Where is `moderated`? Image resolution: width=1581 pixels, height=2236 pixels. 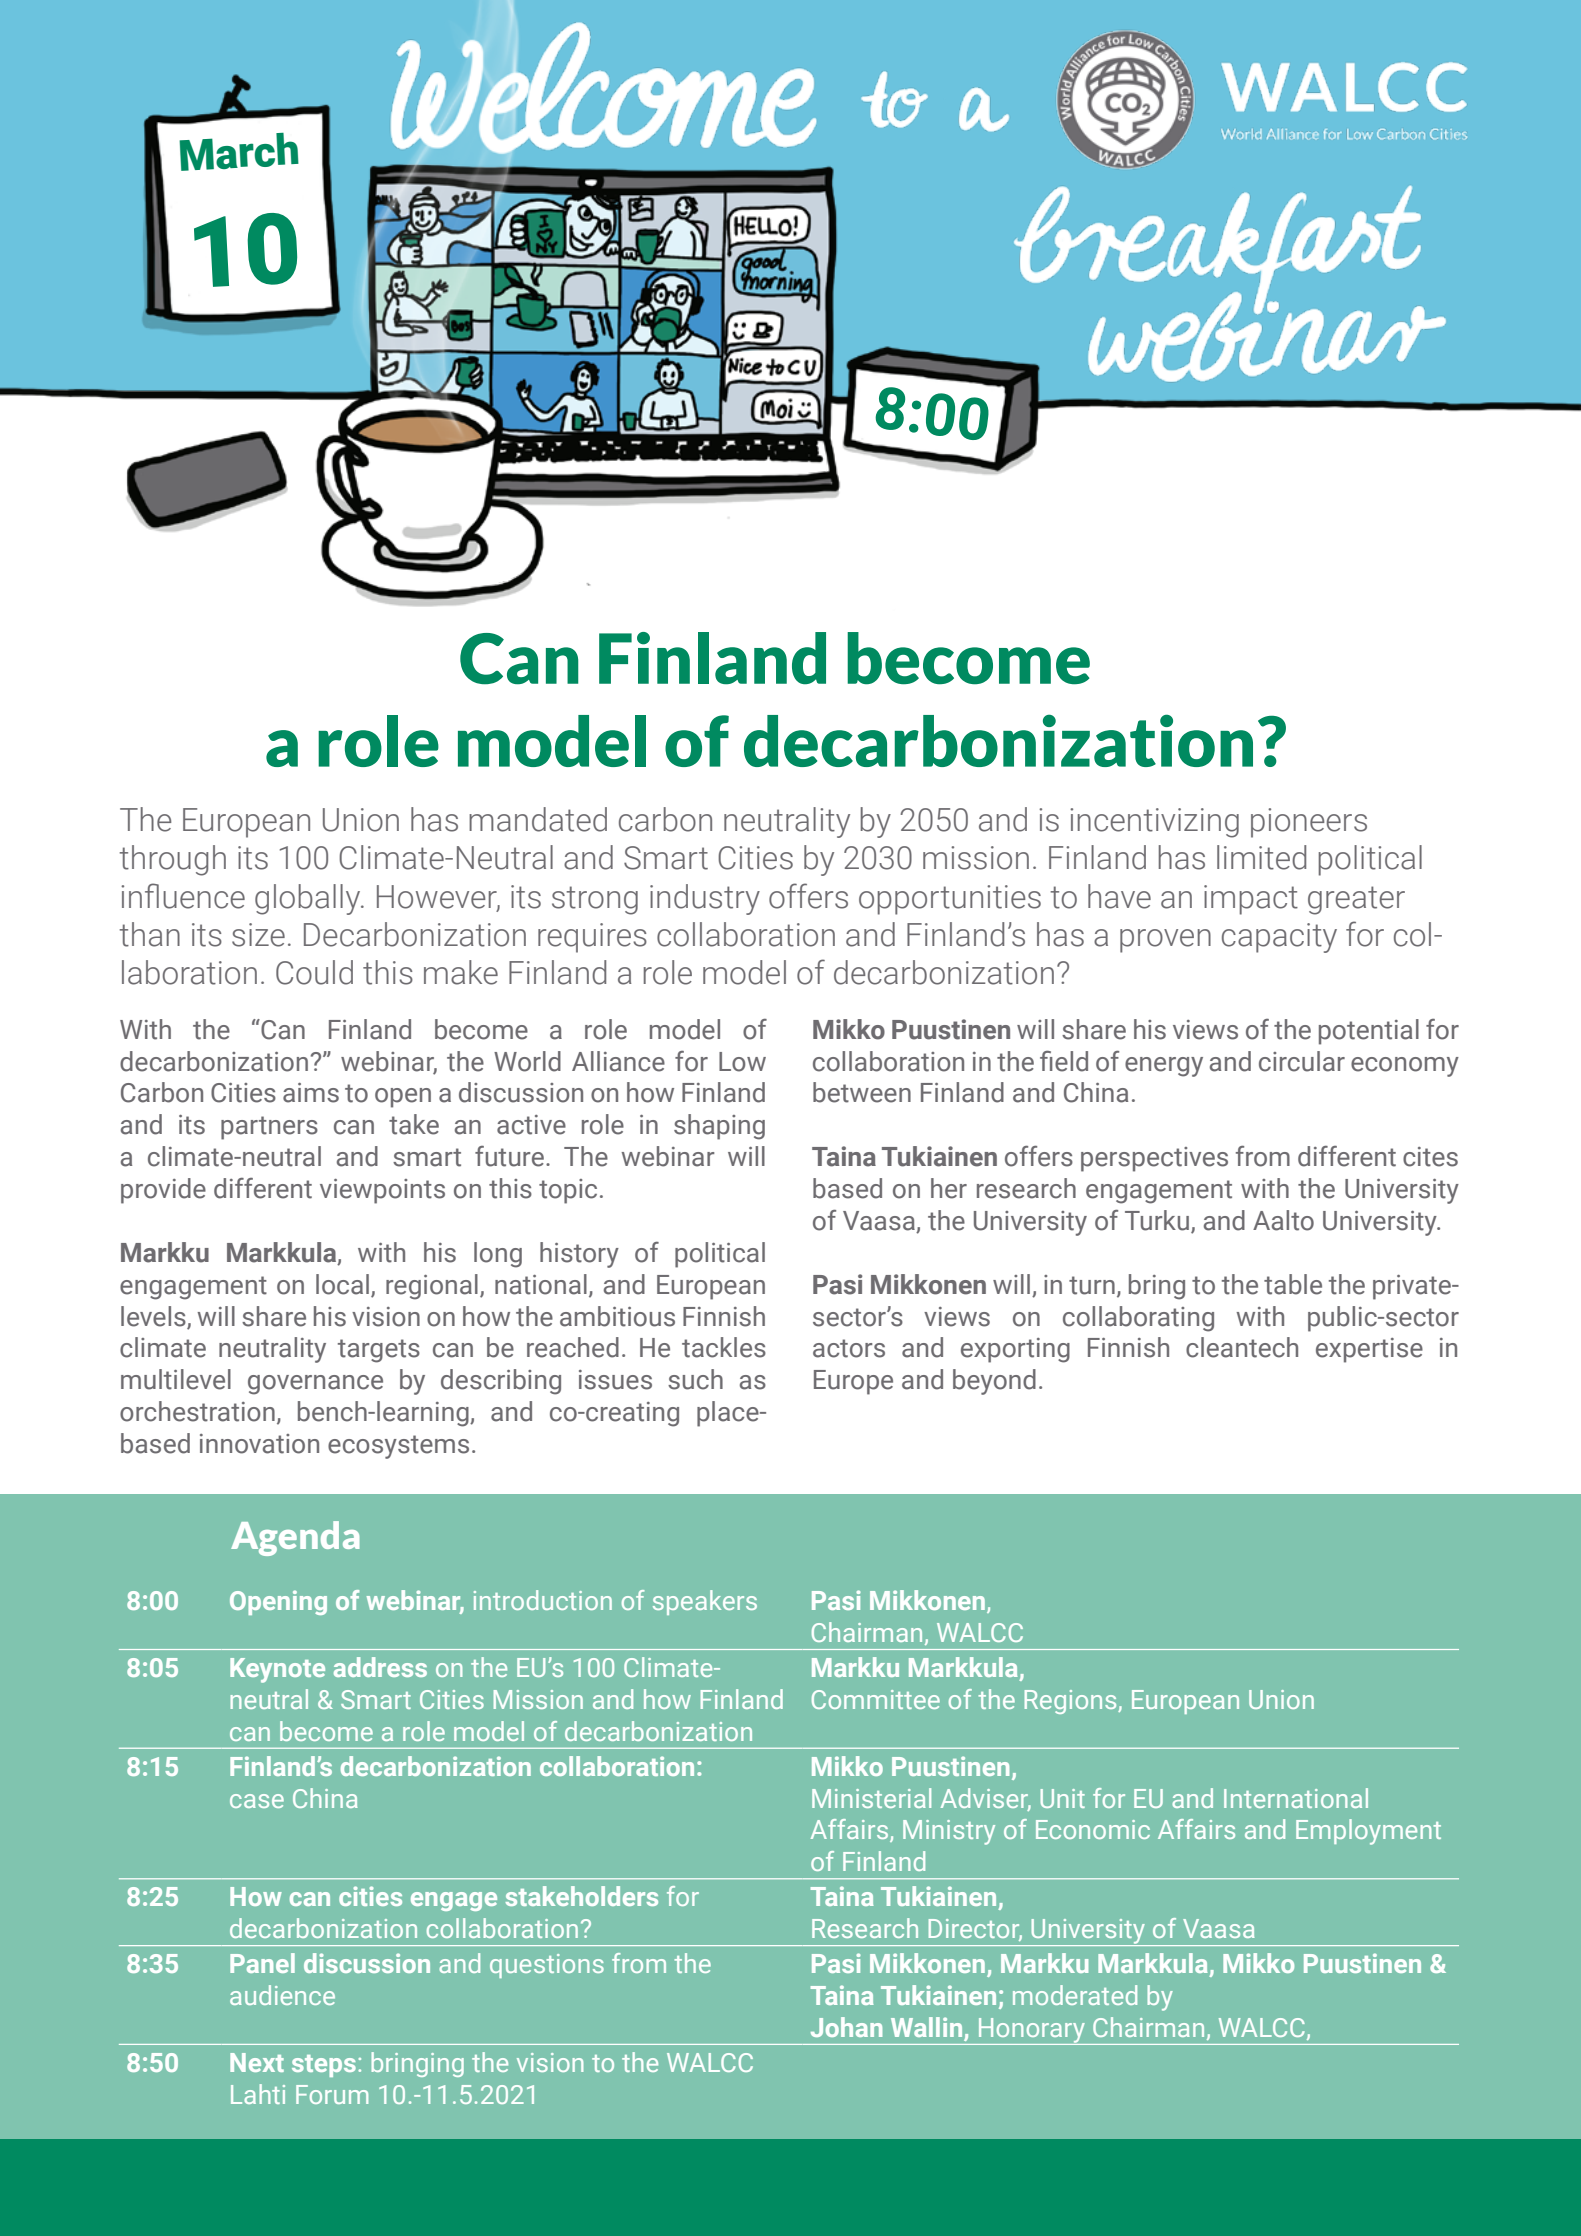 moderated is located at coordinates (1075, 1995).
